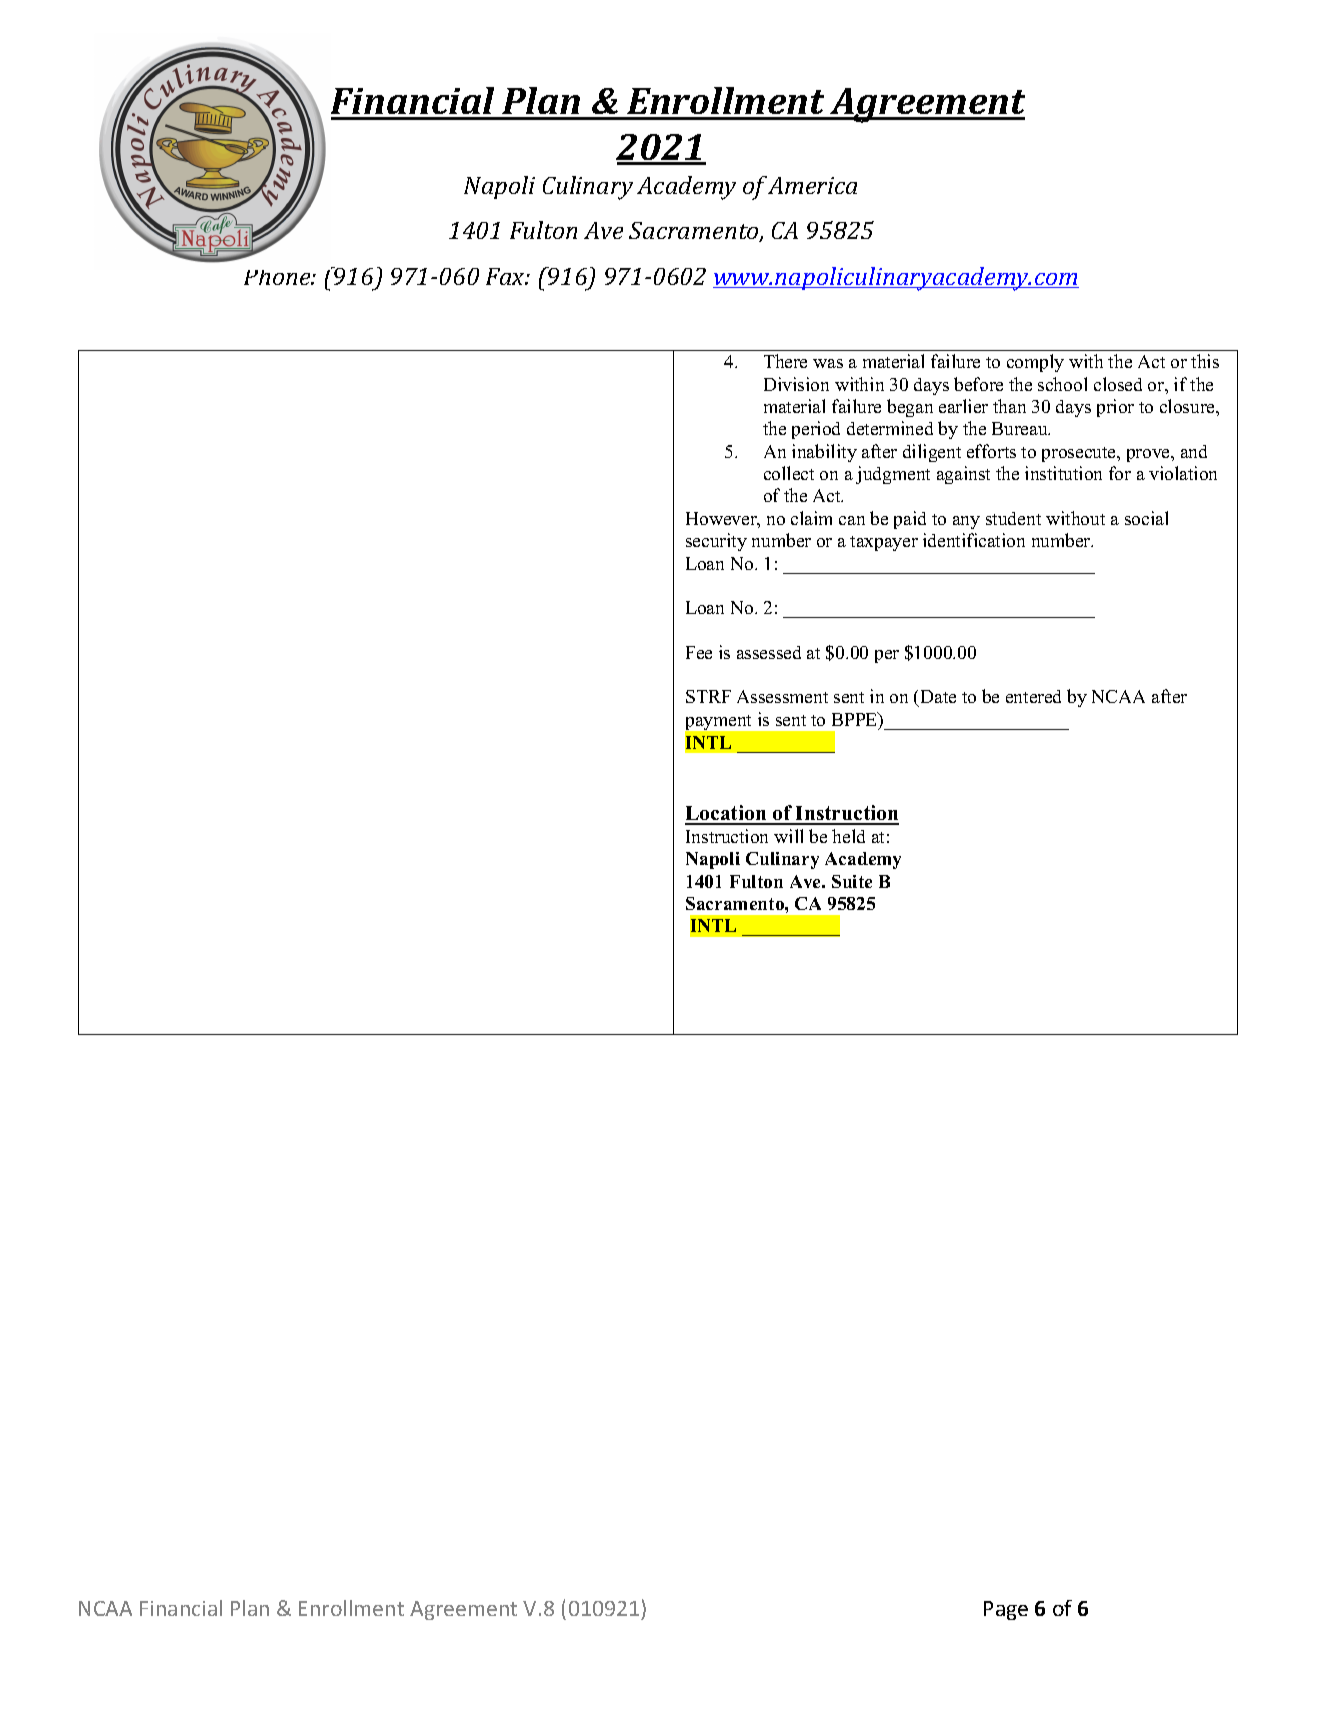  Describe the element at coordinates (1035, 363) in the screenshot. I see `comply` at that location.
